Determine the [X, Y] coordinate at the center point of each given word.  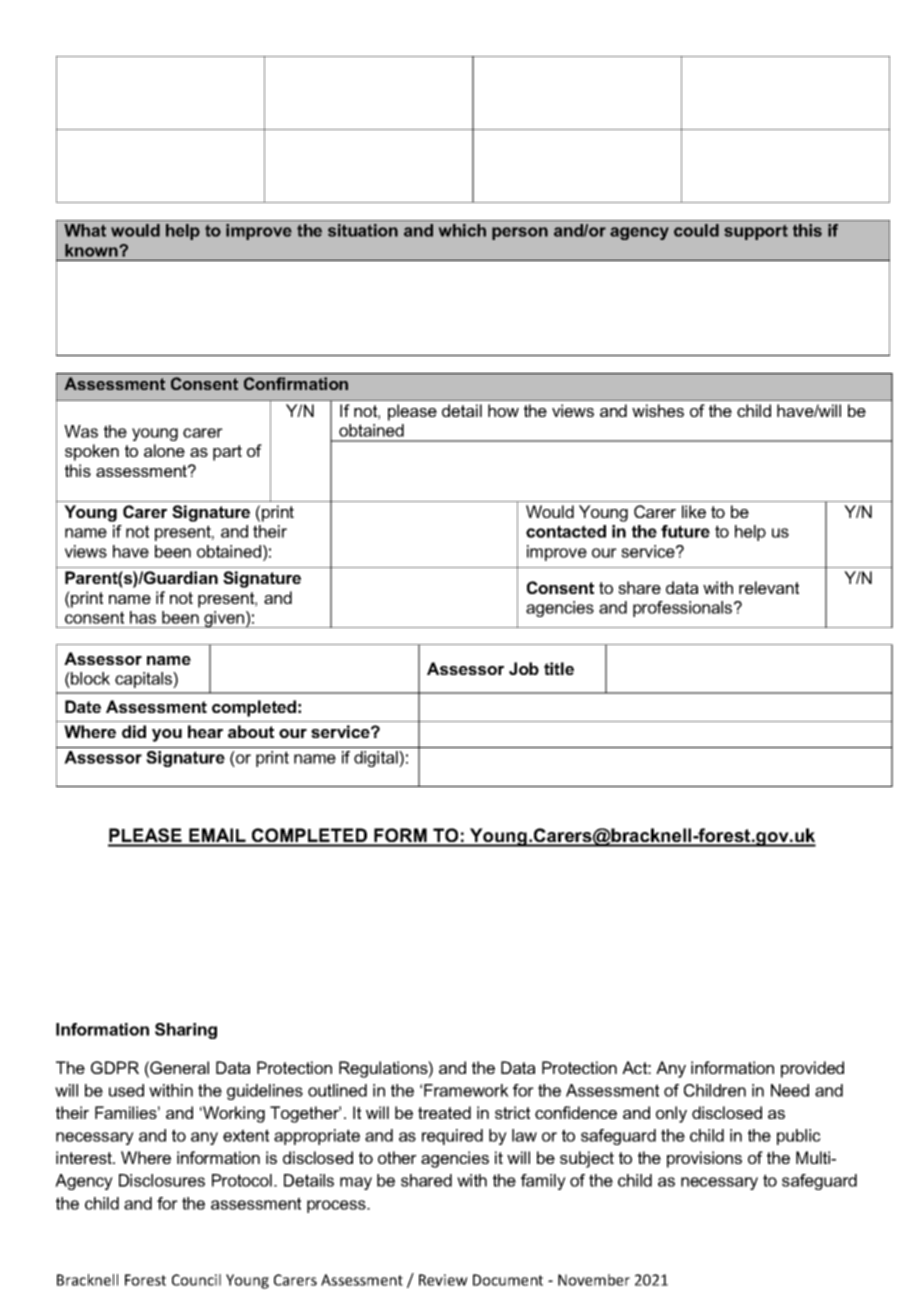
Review [443, 1280]
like [694, 511]
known [91, 250]
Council [196, 1280]
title [559, 668]
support [756, 232]
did [134, 731]
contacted [566, 531]
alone [164, 450]
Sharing [186, 1031]
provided [812, 1069]
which [462, 230]
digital [377, 759]
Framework [466, 1090]
